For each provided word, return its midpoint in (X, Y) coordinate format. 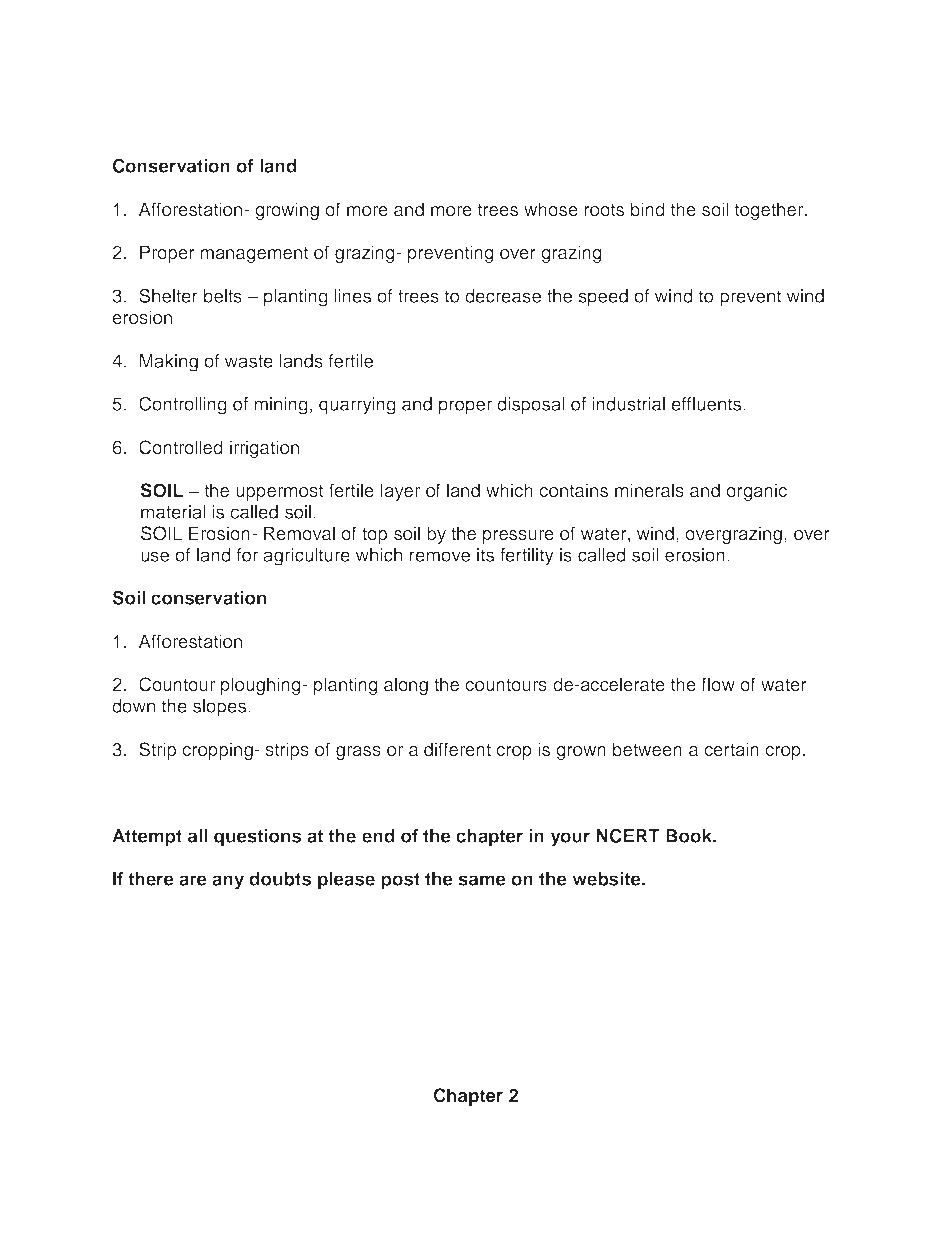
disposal (531, 406)
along (406, 686)
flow (718, 684)
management (254, 254)
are (193, 880)
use (155, 556)
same (482, 880)
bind (648, 209)
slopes (221, 708)
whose (551, 209)
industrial (628, 404)
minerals (649, 490)
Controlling (183, 405)
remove (440, 556)
